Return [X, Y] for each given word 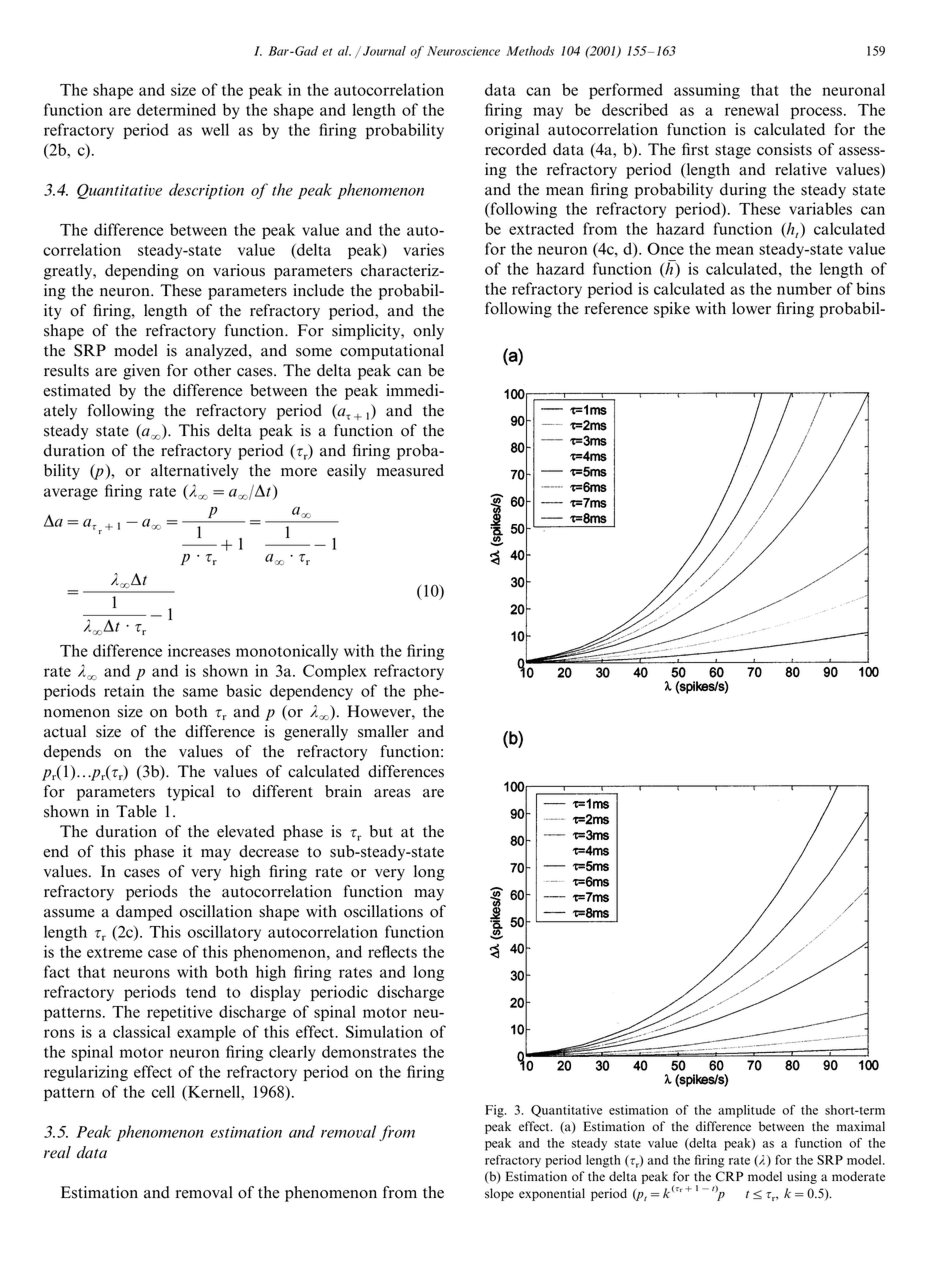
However [380, 711]
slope [499, 1194]
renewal [752, 109]
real [57, 1152]
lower [751, 308]
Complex [335, 672]
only [428, 332]
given [141, 372]
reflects [392, 951]
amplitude [746, 1111]
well [215, 129]
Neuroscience [463, 51]
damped [144, 913]
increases [199, 650]
